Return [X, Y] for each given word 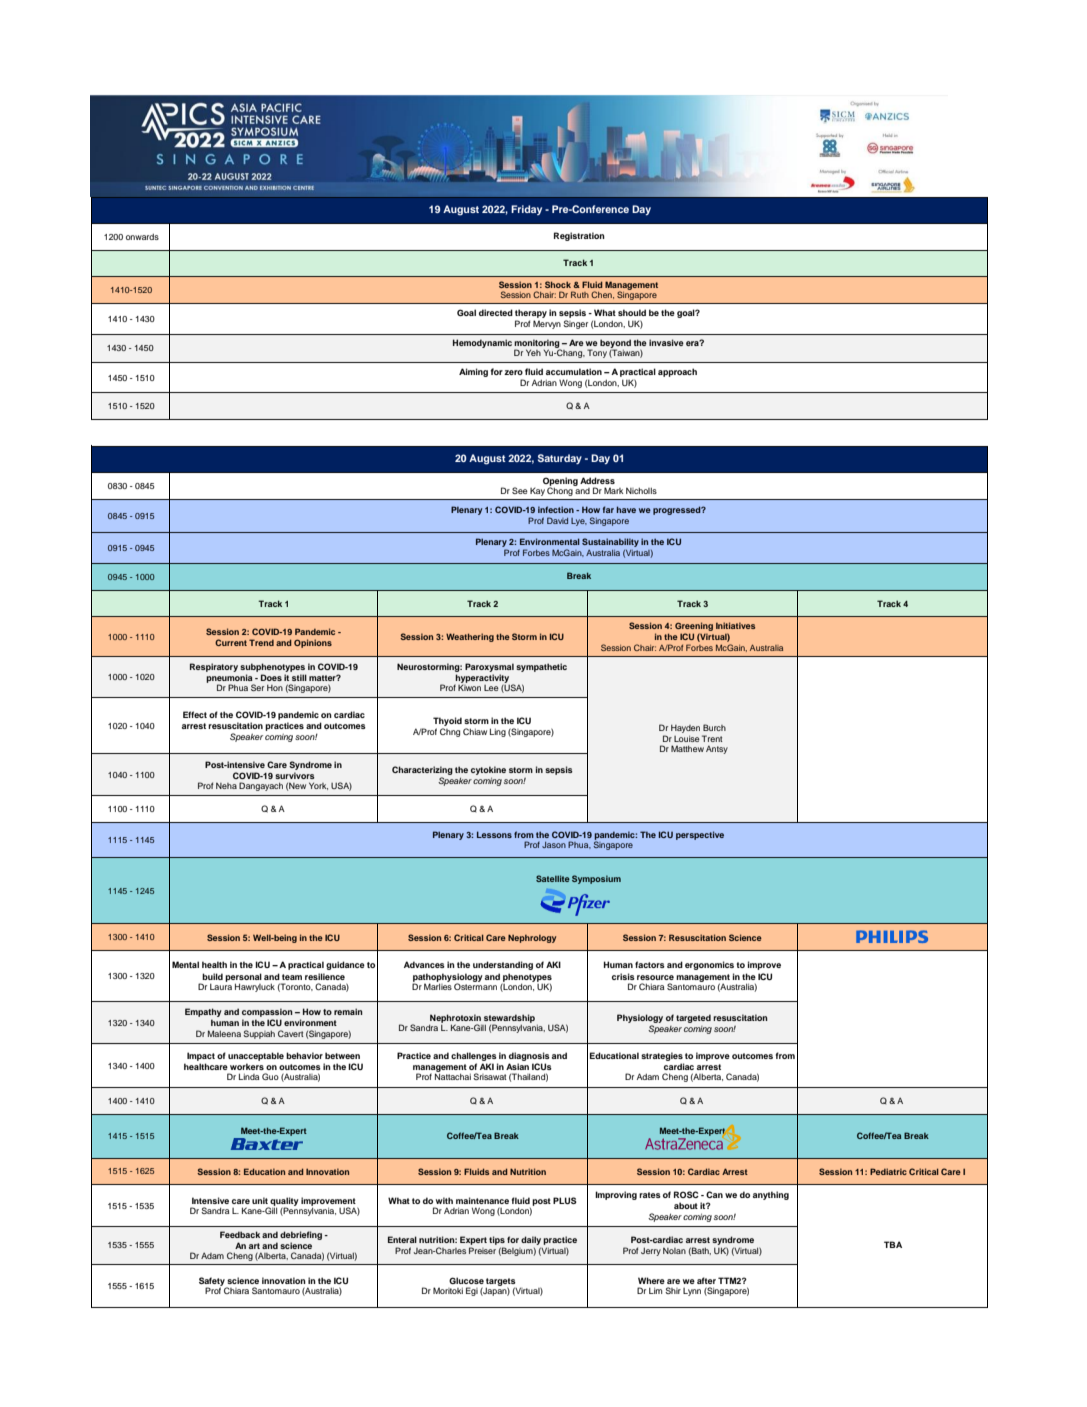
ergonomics [709, 965]
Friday [526, 210]
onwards [142, 237]
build [212, 976]
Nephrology [532, 938]
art [254, 1246]
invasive [666, 342]
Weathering [470, 637]
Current [231, 642]
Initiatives [735, 625]
